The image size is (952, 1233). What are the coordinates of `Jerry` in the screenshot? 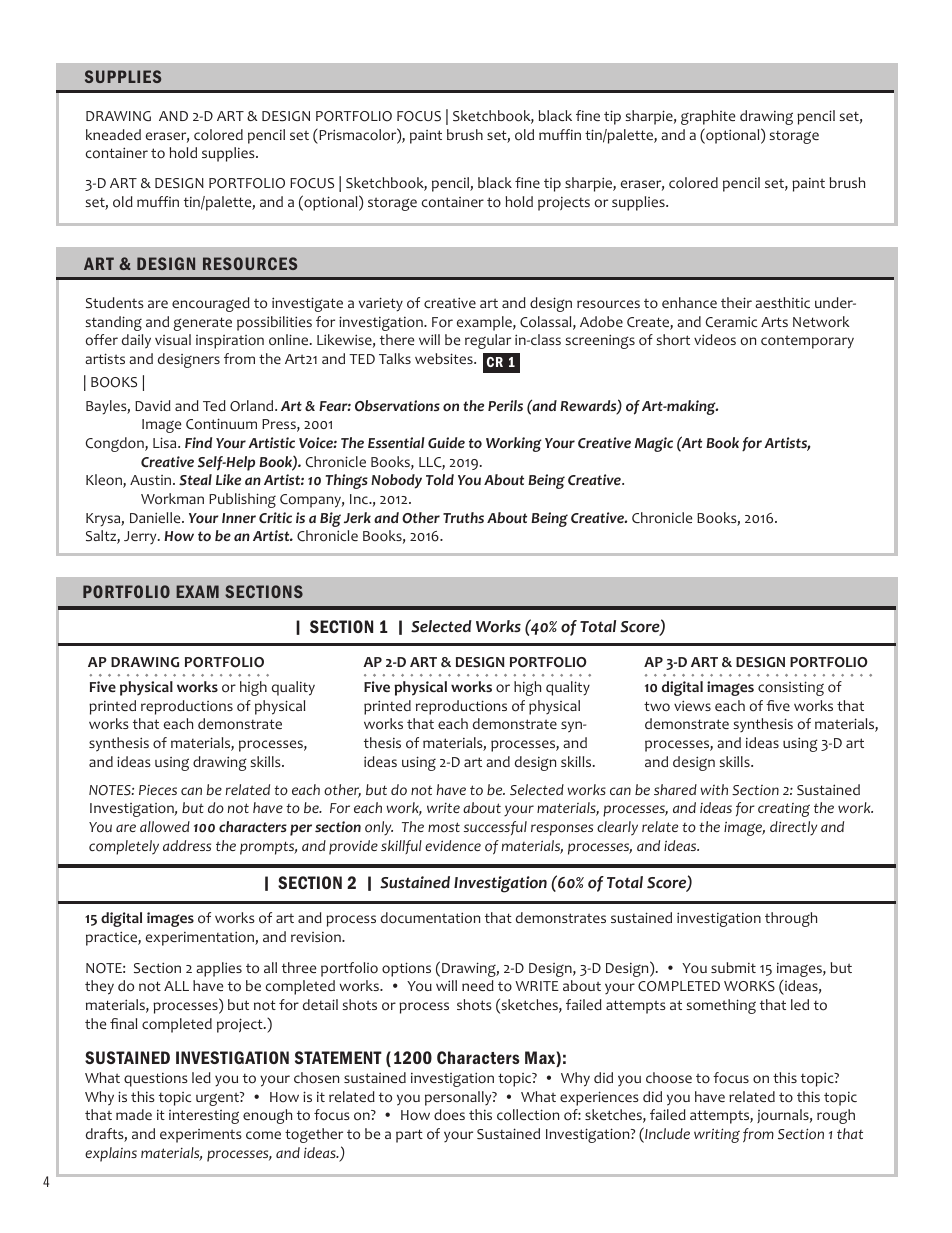 It's located at (141, 537).
